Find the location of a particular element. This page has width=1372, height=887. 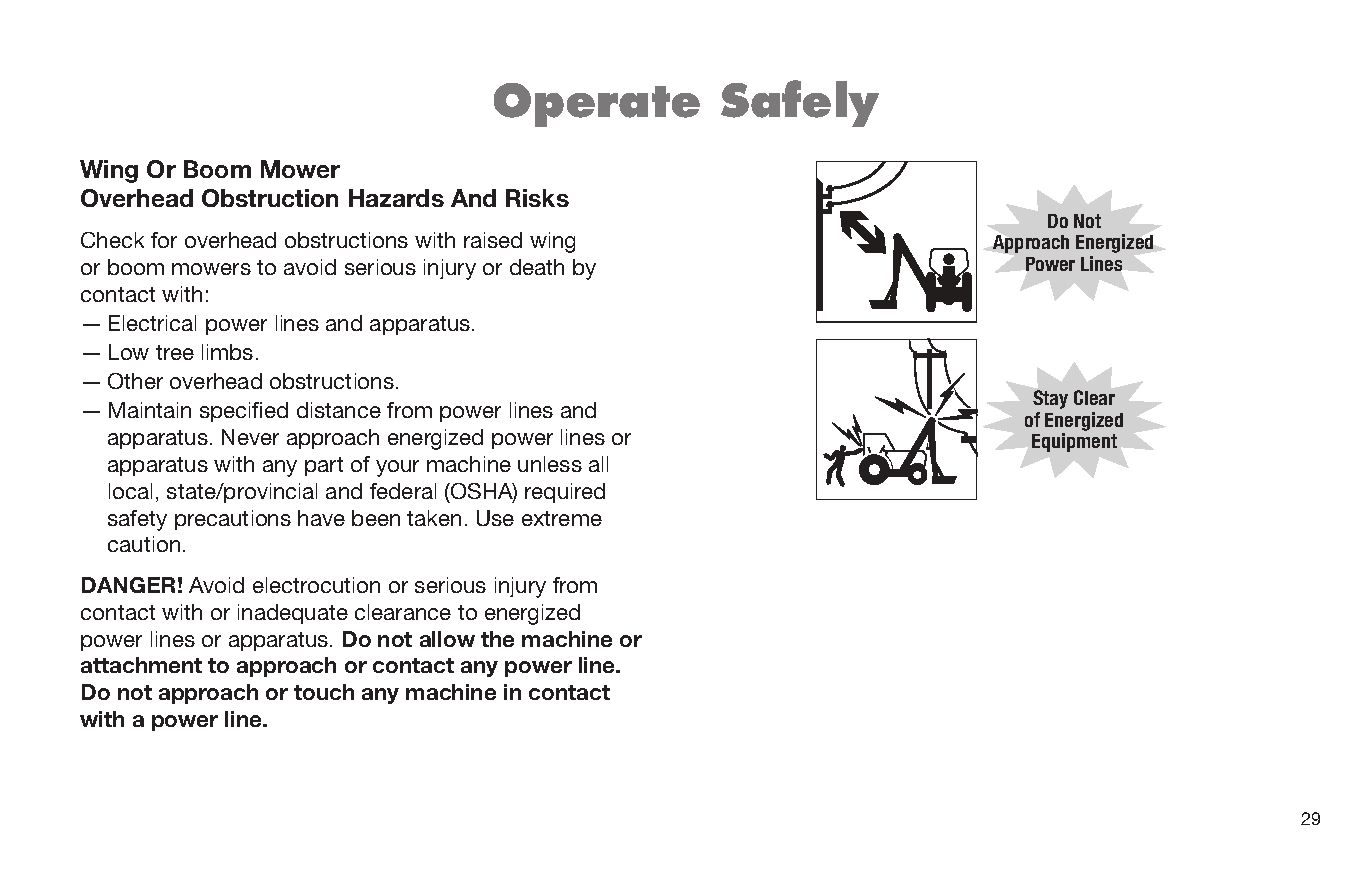

safety is located at coordinates (137, 520).
